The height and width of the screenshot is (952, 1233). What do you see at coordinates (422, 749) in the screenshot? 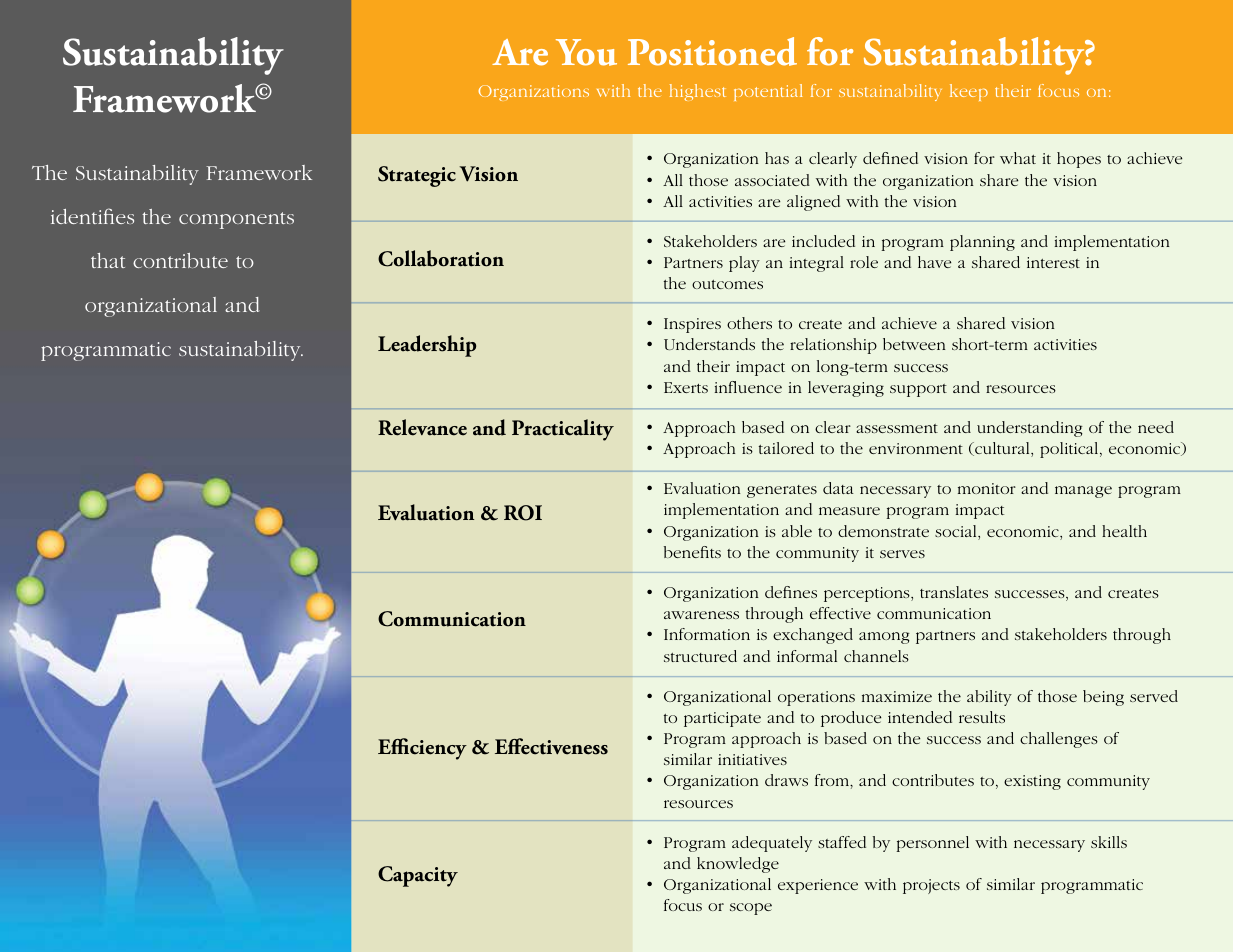
I see `Efficiency` at bounding box center [422, 749].
